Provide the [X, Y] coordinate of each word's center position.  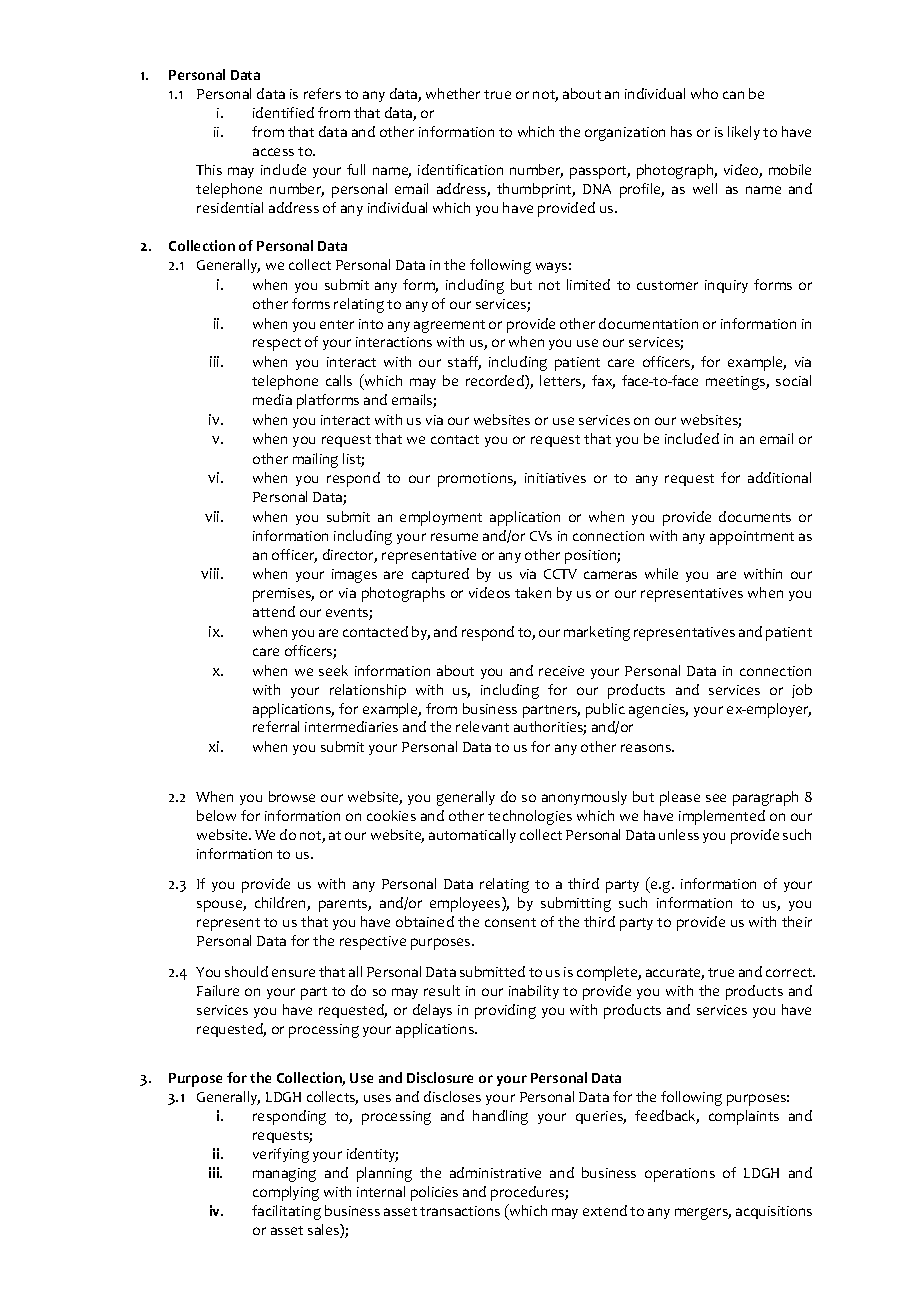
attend [274, 611]
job [802, 691]
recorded [496, 382]
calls [339, 380]
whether [453, 93]
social [793, 380]
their [797, 921]
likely [744, 133]
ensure [293, 973]
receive [561, 671]
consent [510, 922]
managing [284, 1175]
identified [283, 112]
